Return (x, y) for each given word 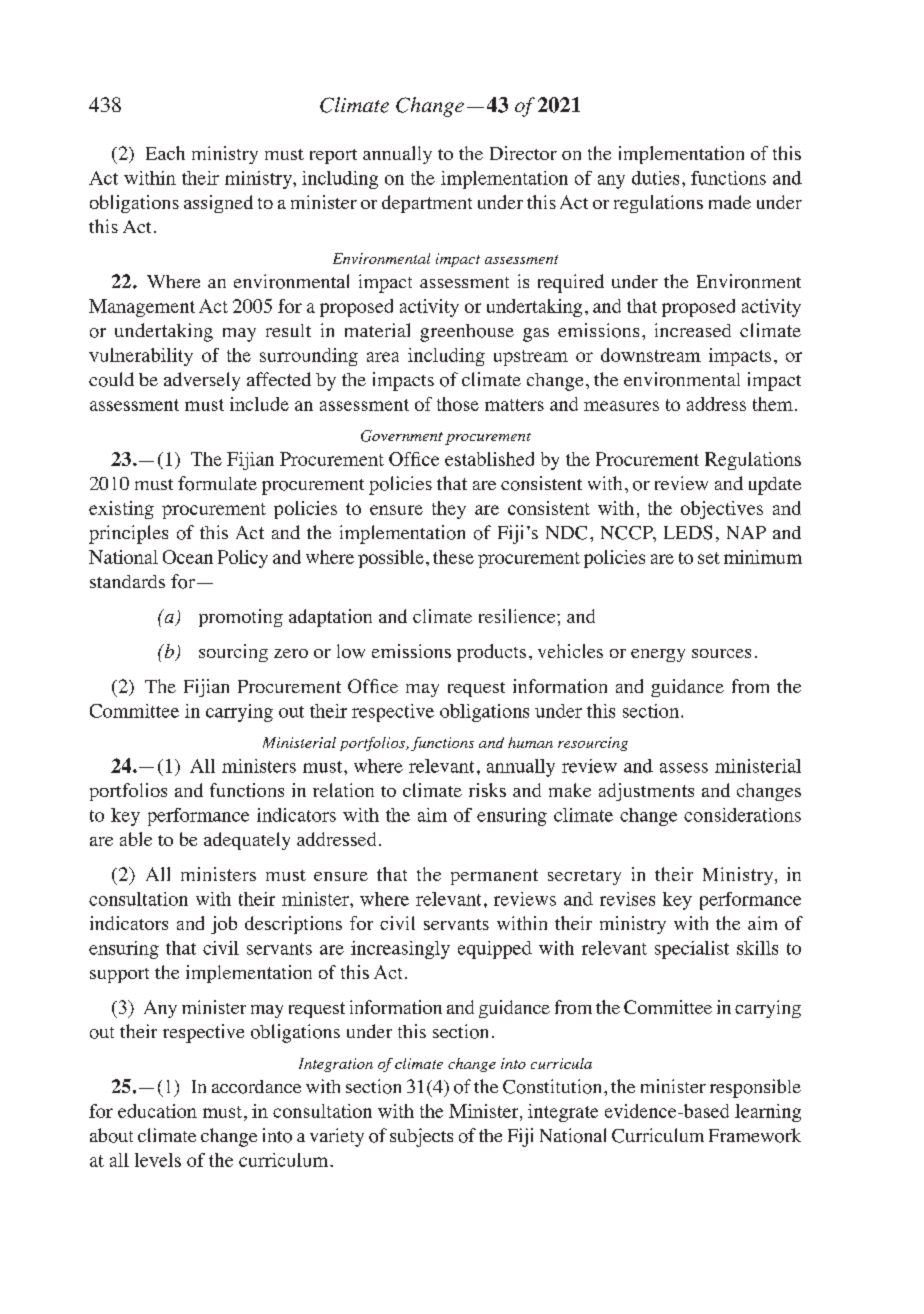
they (449, 510)
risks (487, 790)
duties (655, 178)
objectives (722, 510)
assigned (218, 204)
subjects (421, 1137)
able (136, 839)
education (157, 1111)
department (427, 204)
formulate (217, 483)
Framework (755, 1135)
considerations (742, 815)
